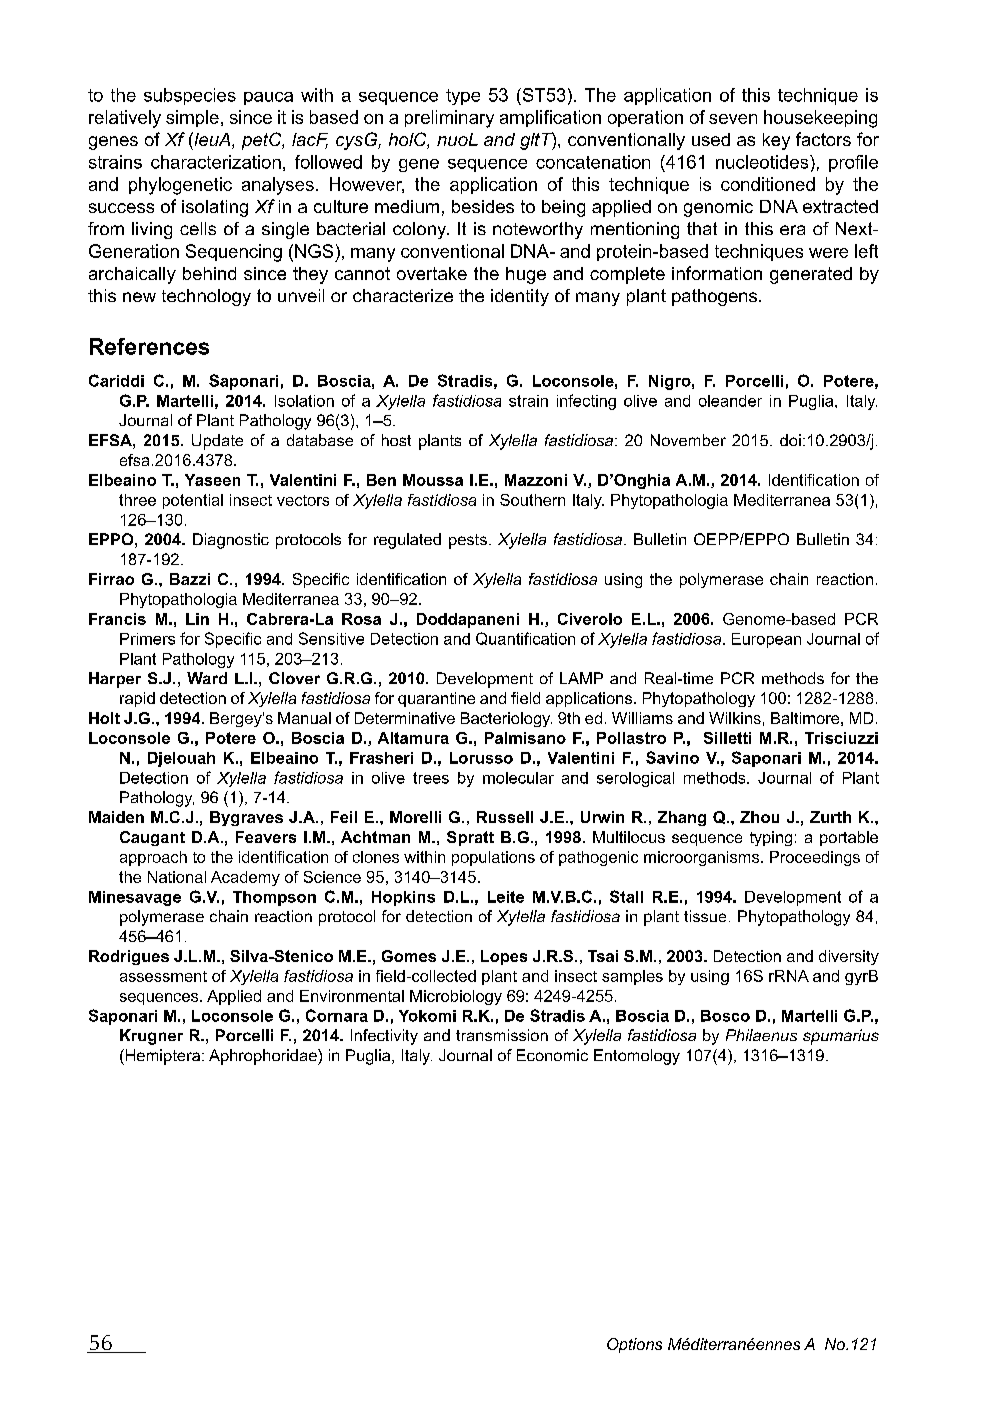 This screenshot has width=996, height=1406. Describe the element at coordinates (776, 141) in the screenshot. I see `key` at that location.
